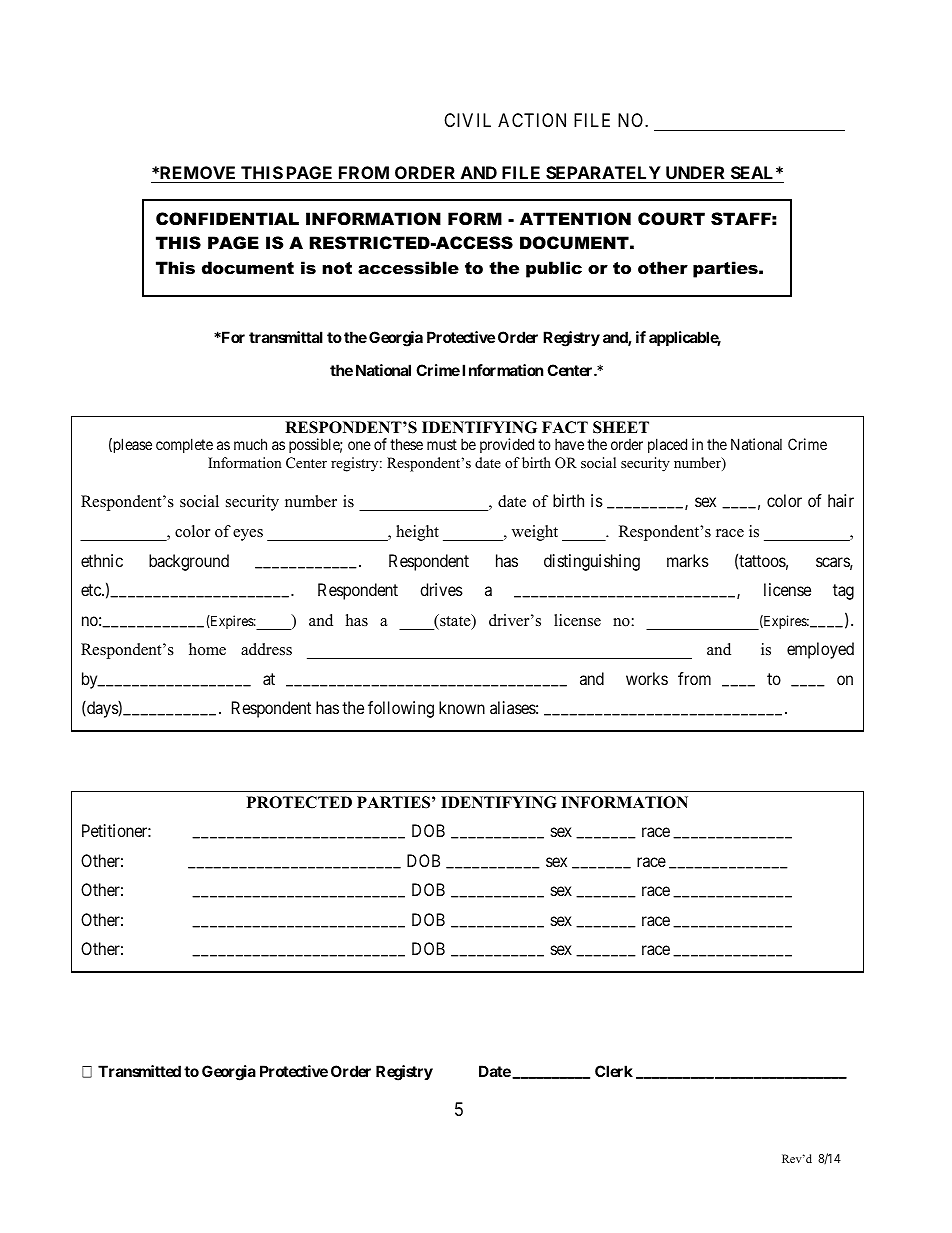  Describe the element at coordinates (695, 174) in the document. I see `UNDER` at that location.
